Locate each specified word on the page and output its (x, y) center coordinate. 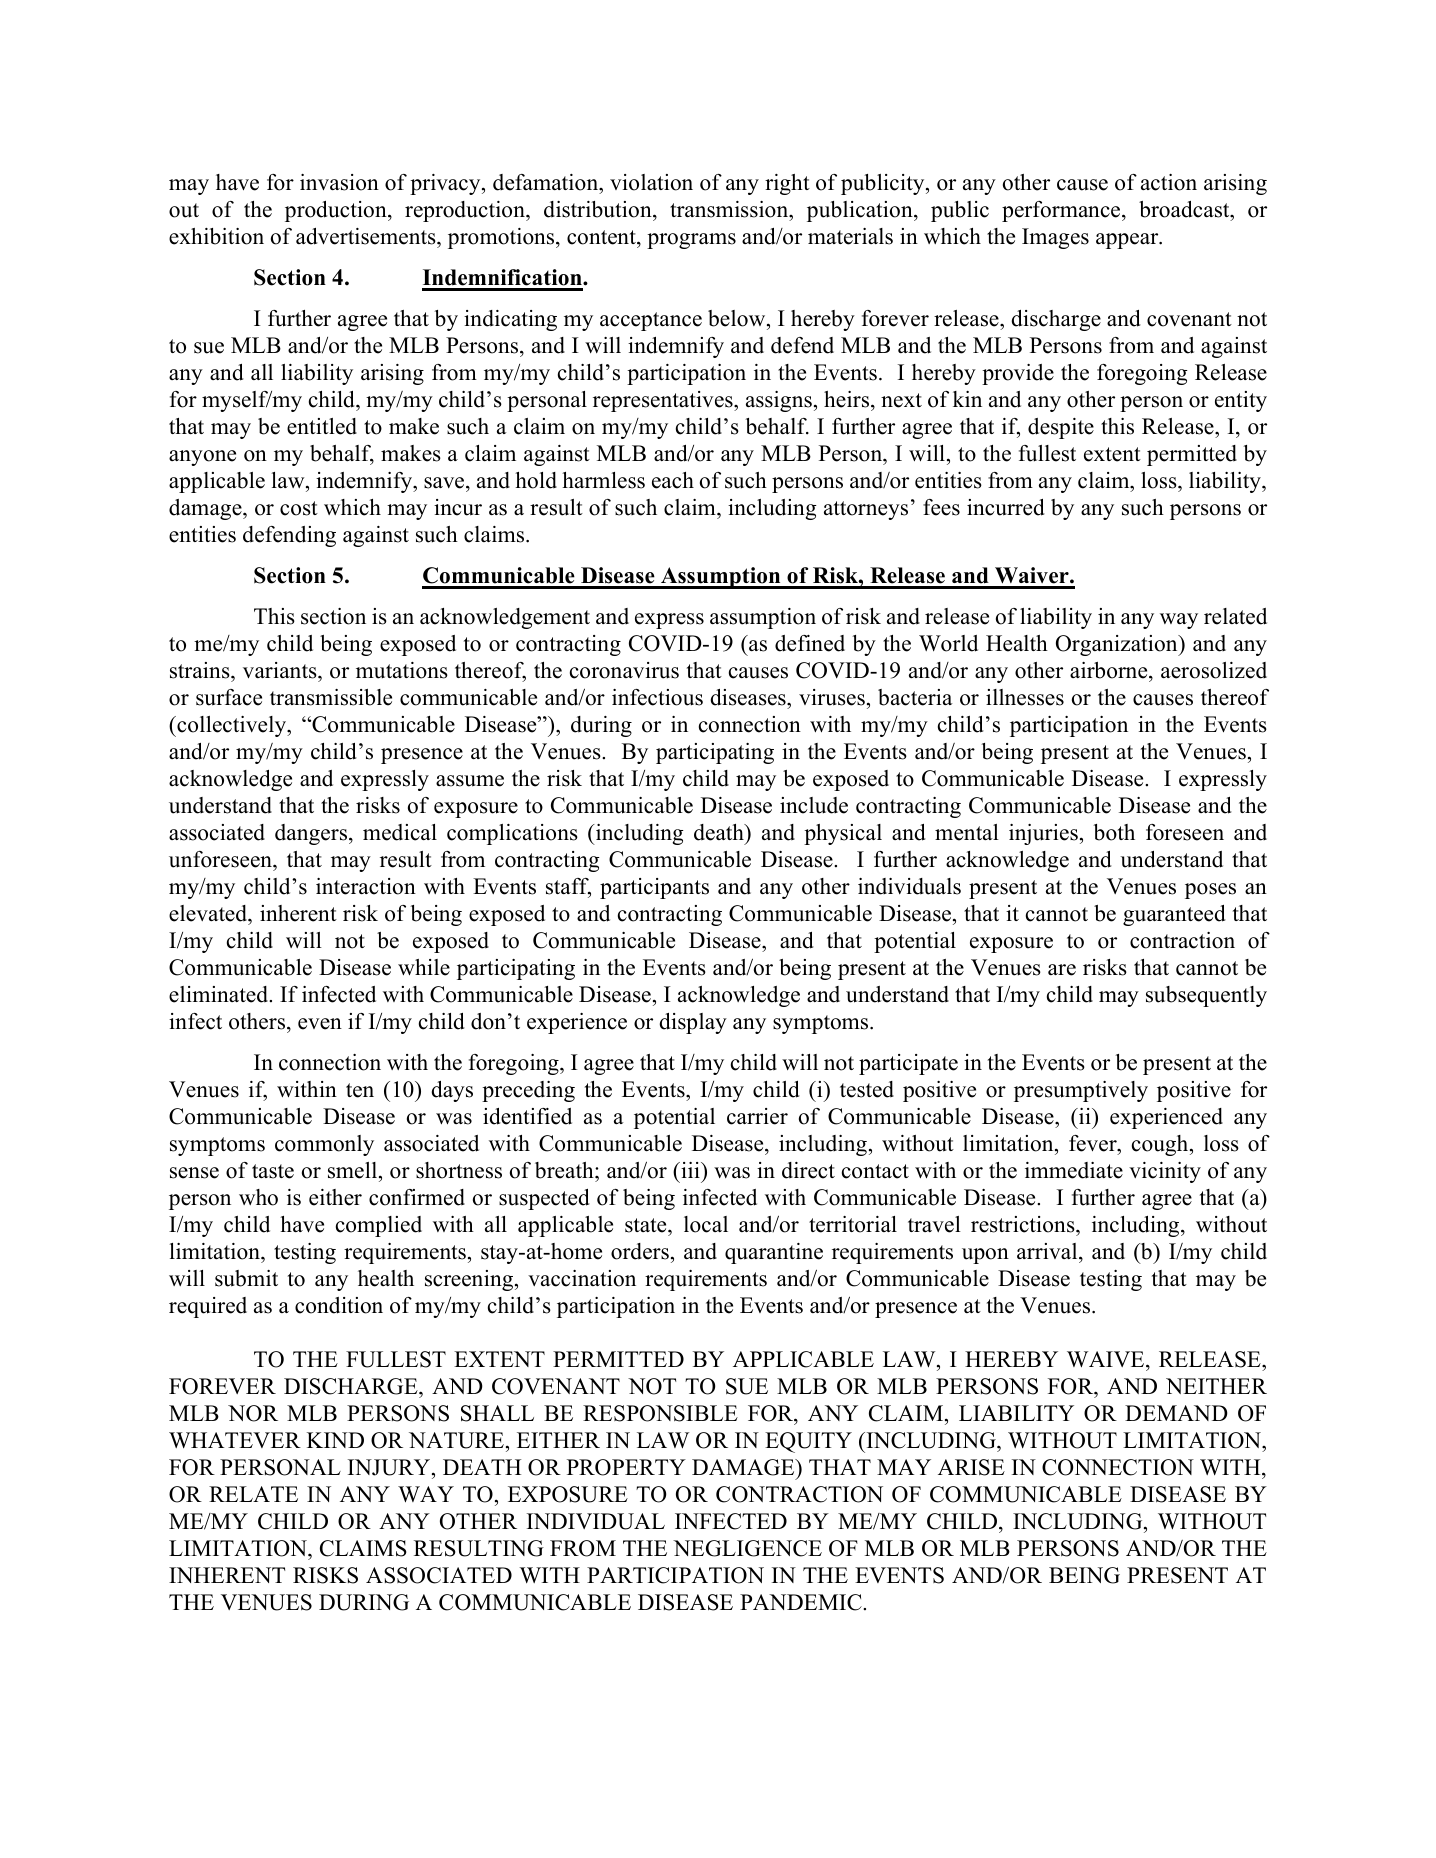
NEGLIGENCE (747, 1548)
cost (299, 508)
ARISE (971, 1467)
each (673, 480)
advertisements (367, 238)
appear (1128, 241)
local (706, 1224)
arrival (1048, 1251)
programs (691, 241)
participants (654, 888)
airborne (1110, 672)
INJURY (390, 1467)
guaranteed (1174, 915)
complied (379, 1226)
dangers (312, 834)
